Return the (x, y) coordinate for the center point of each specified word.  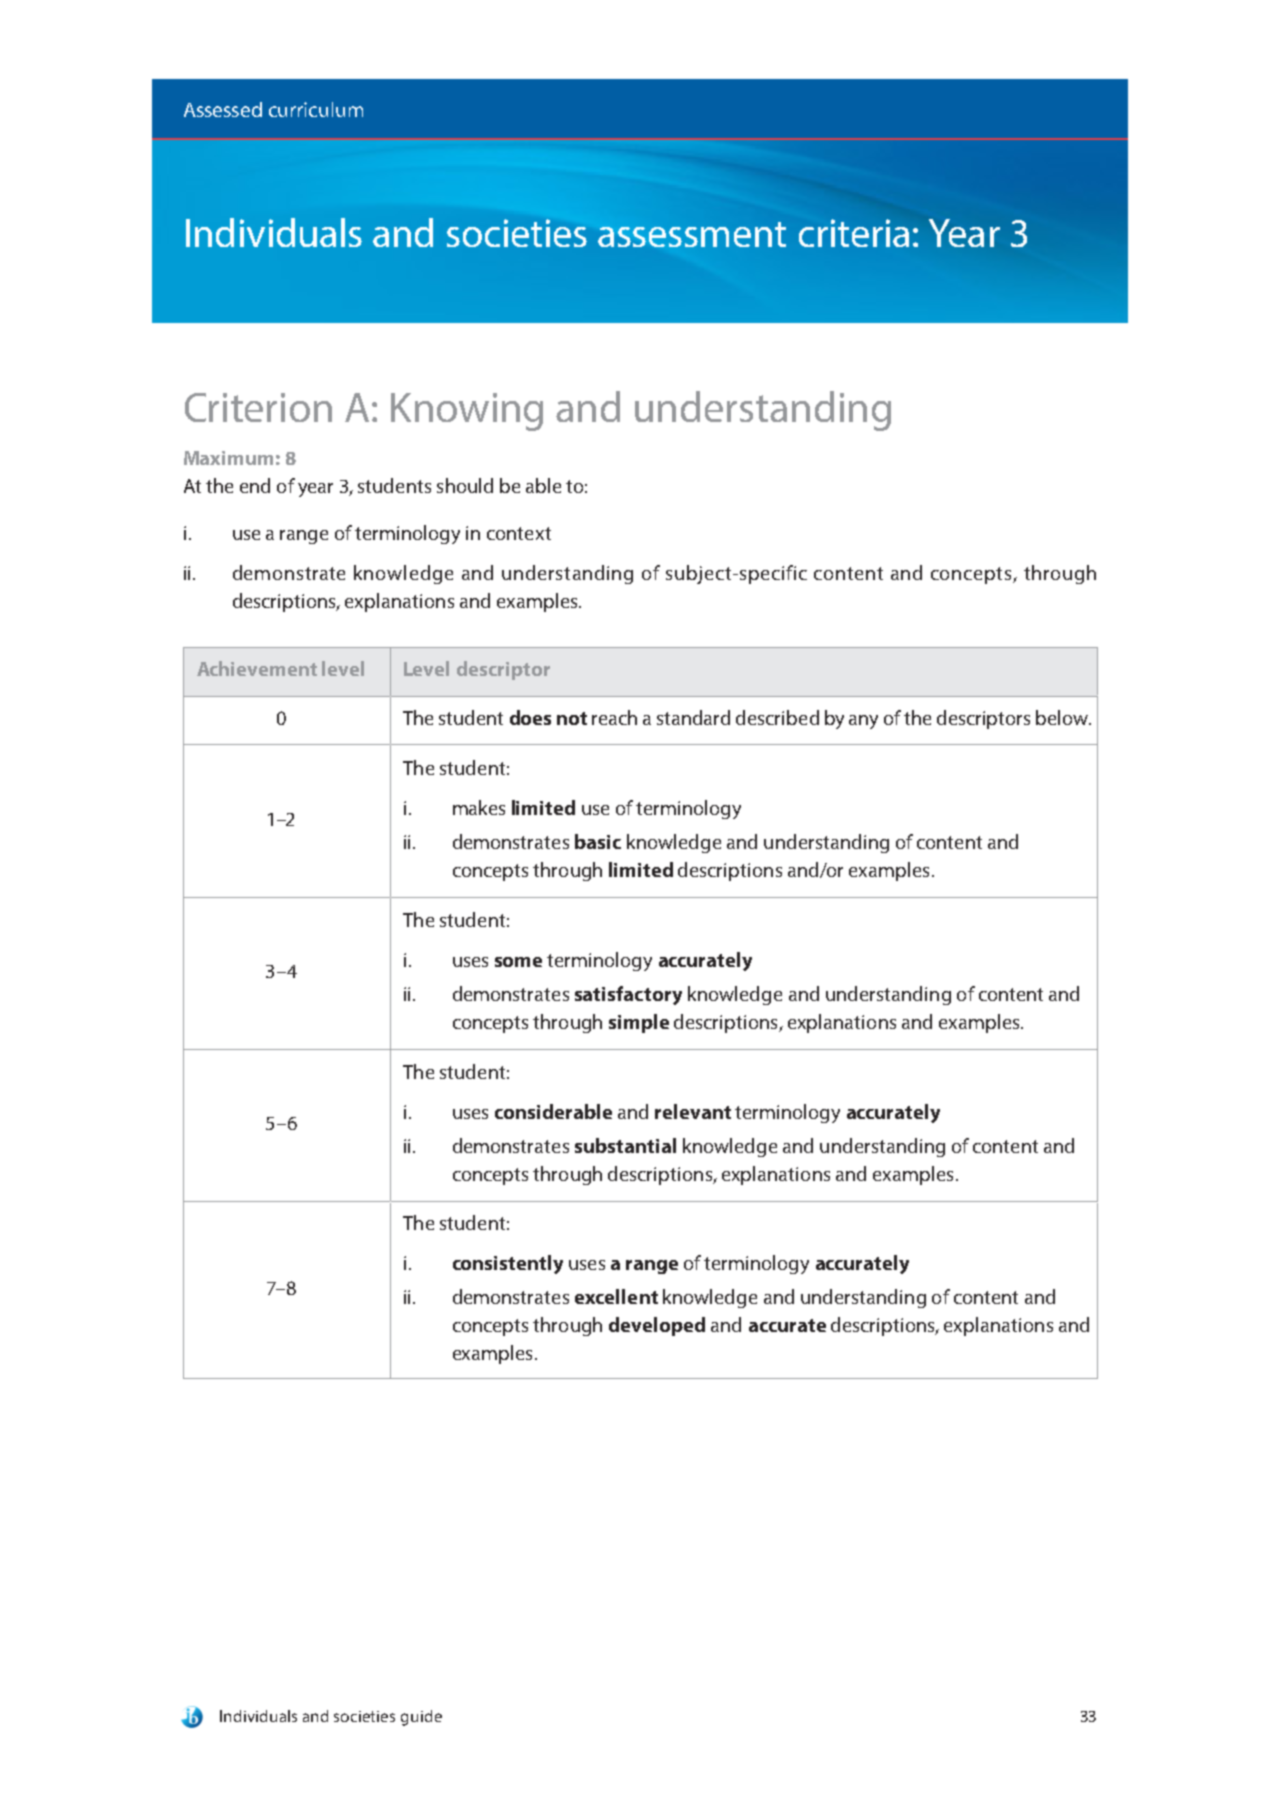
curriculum (316, 109)
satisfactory (628, 995)
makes (479, 807)
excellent (616, 1296)
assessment (692, 234)
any (863, 722)
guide (421, 1718)
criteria (854, 233)
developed (657, 1326)
